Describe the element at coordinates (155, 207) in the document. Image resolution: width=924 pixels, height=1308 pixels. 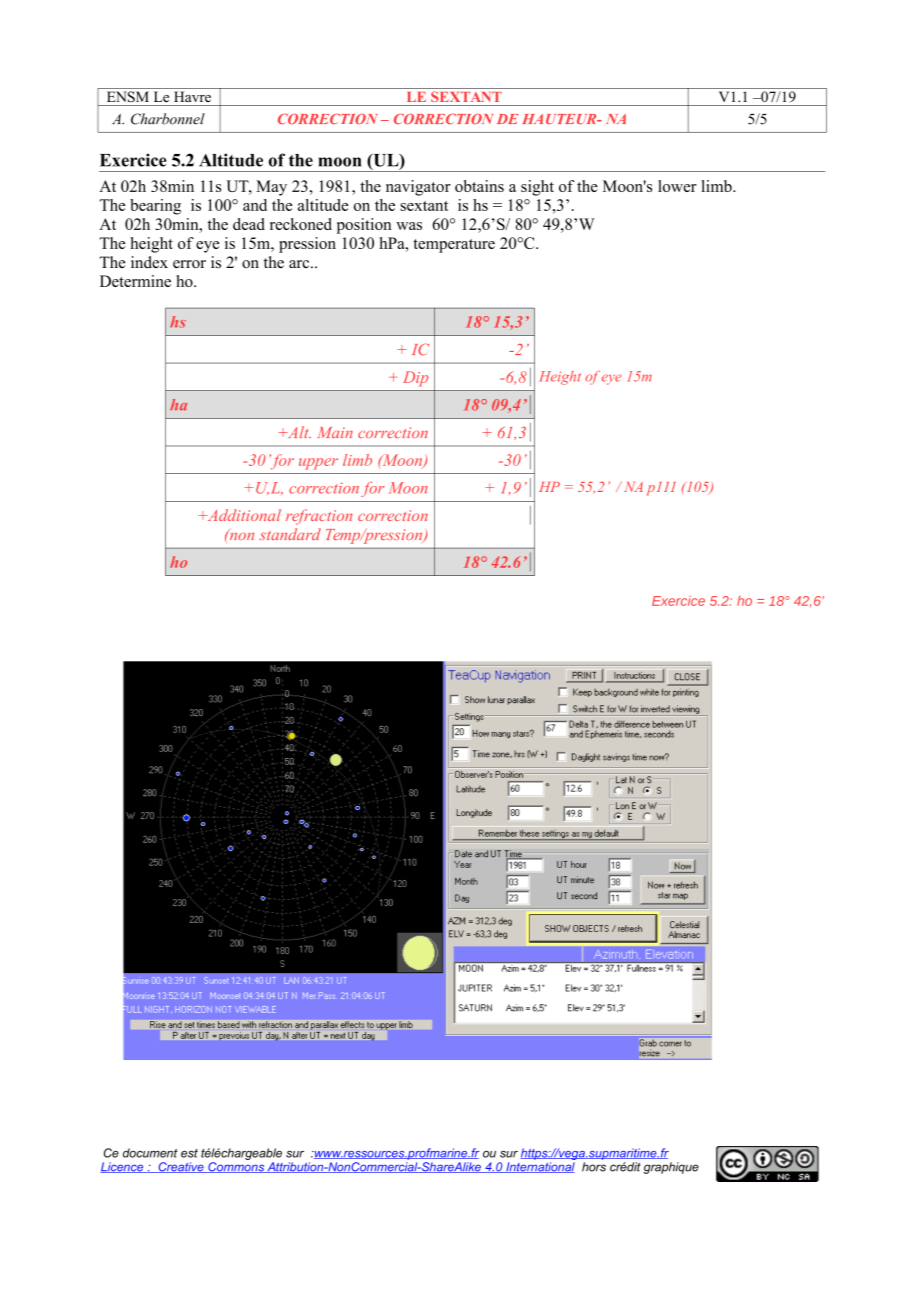
I see `bearing` at that location.
